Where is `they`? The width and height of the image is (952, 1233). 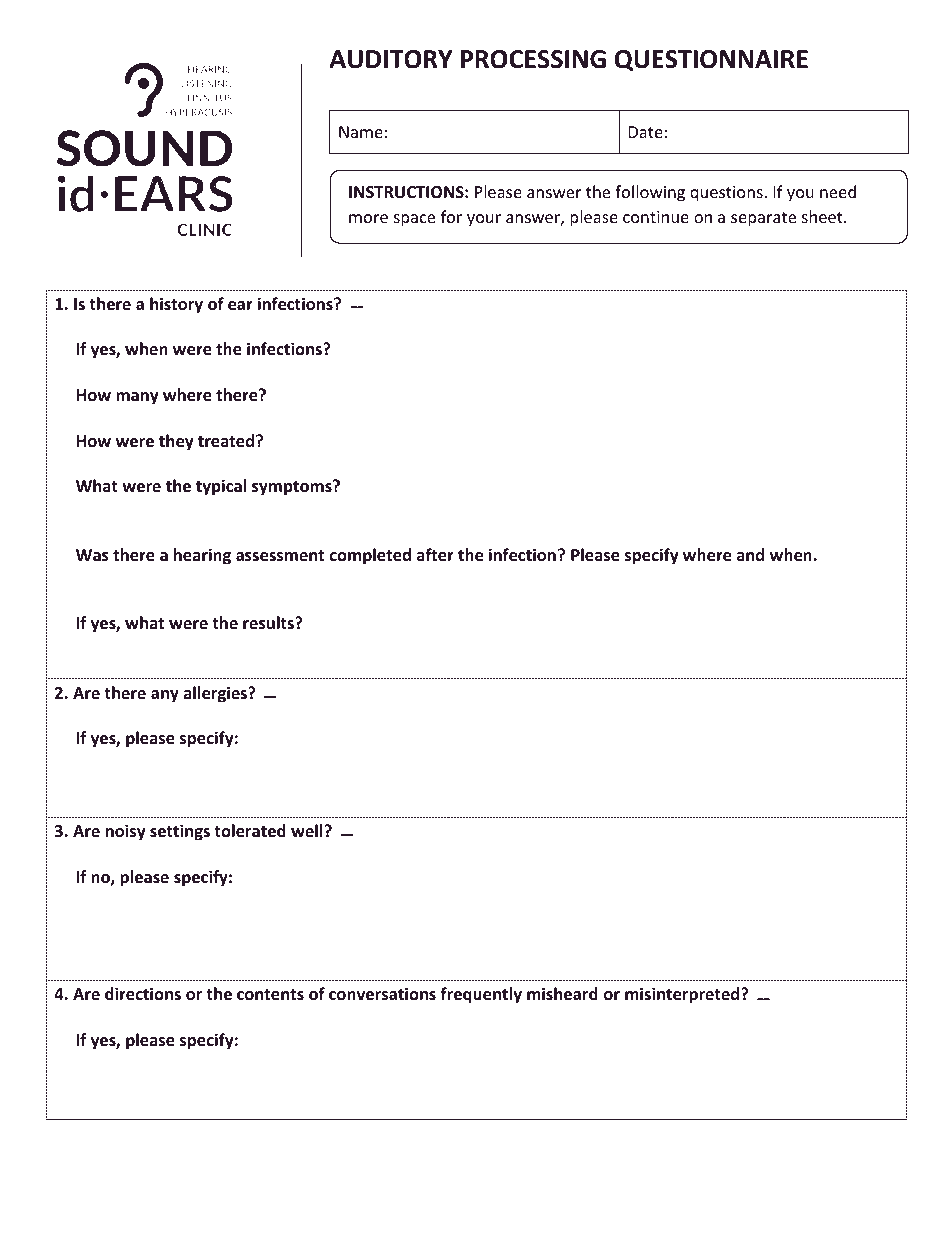 they is located at coordinates (176, 442).
